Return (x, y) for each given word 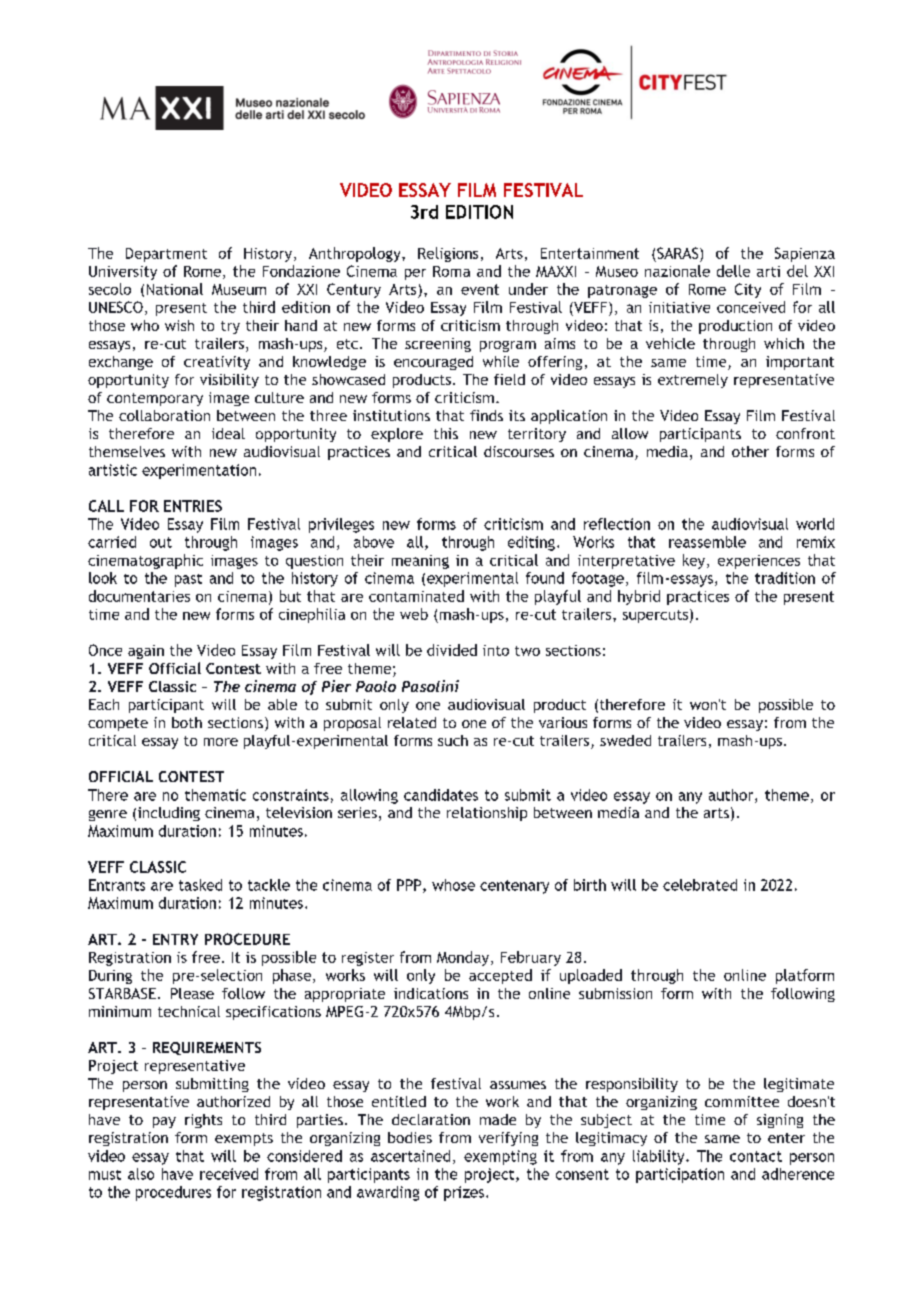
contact (756, 1156)
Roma (451, 271)
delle (733, 271)
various (563, 722)
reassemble (707, 542)
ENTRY (175, 939)
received (229, 1174)
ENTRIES (193, 506)
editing (531, 543)
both (187, 722)
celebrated (700, 885)
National (175, 289)
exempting (500, 1157)
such (453, 740)
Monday (464, 958)
